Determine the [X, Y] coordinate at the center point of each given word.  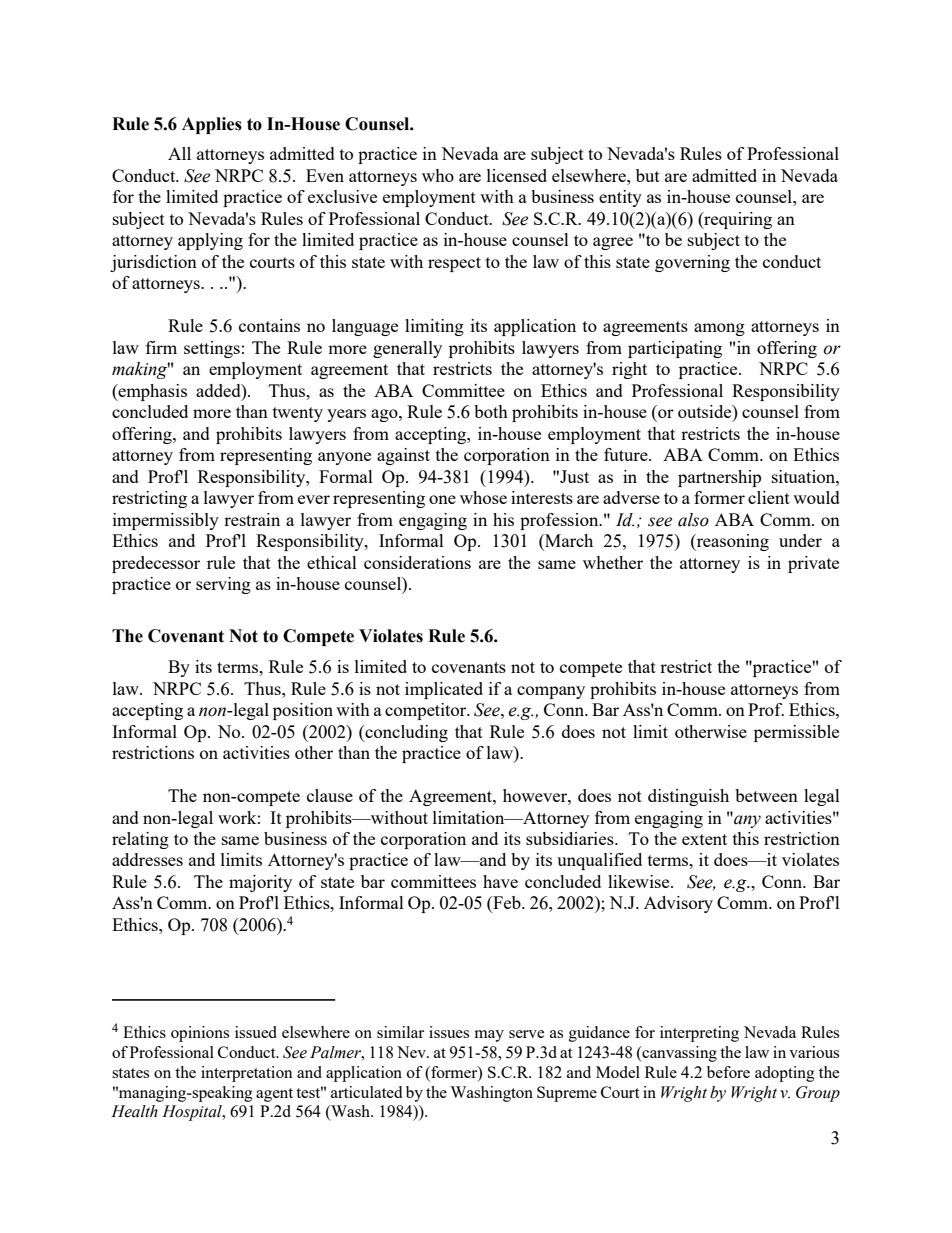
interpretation [247, 1074]
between [766, 795]
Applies [212, 125]
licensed [517, 175]
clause [330, 795]
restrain [252, 519]
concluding [405, 733]
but [648, 175]
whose [483, 497]
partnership [719, 478]
